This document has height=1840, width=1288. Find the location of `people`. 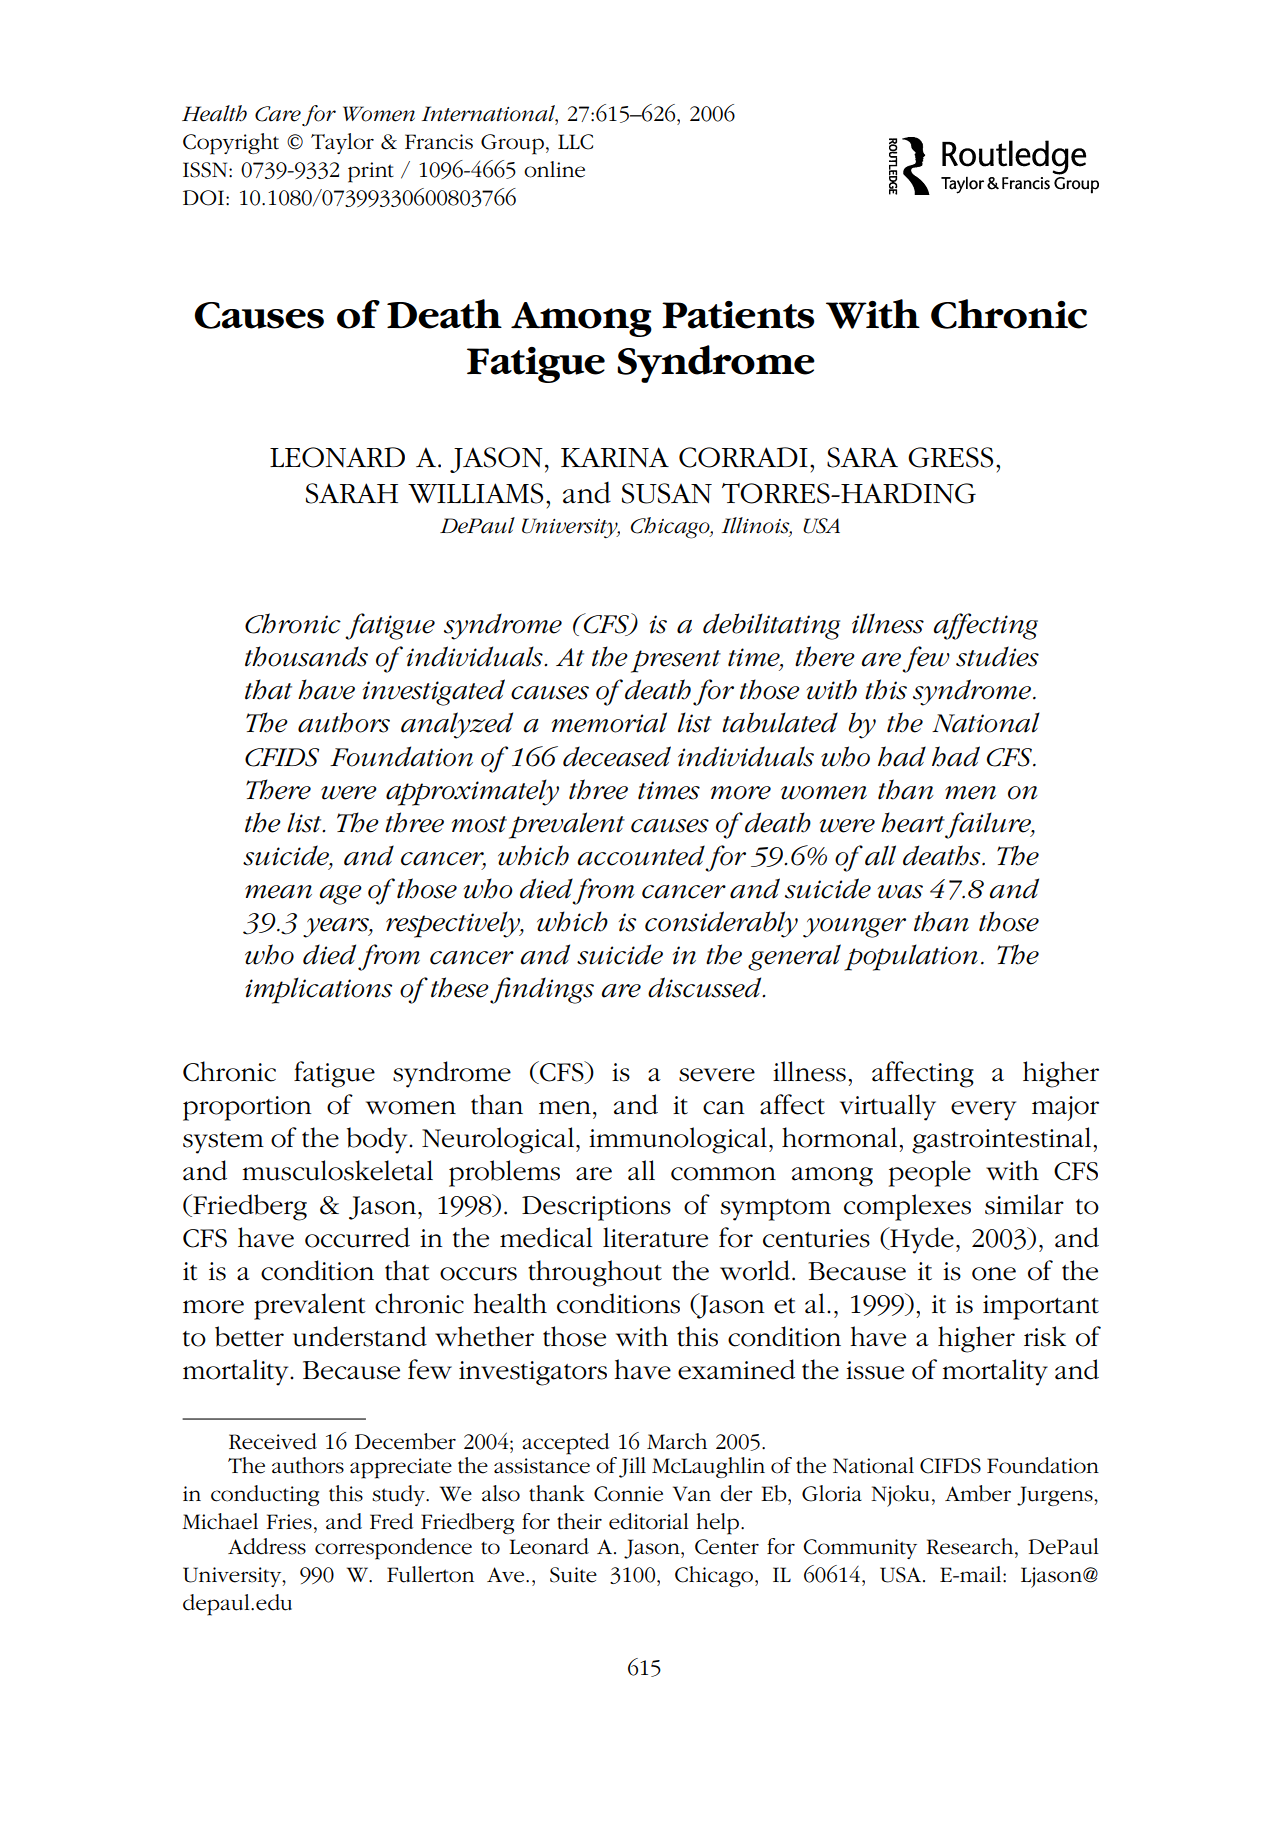

people is located at coordinates (930, 1173).
